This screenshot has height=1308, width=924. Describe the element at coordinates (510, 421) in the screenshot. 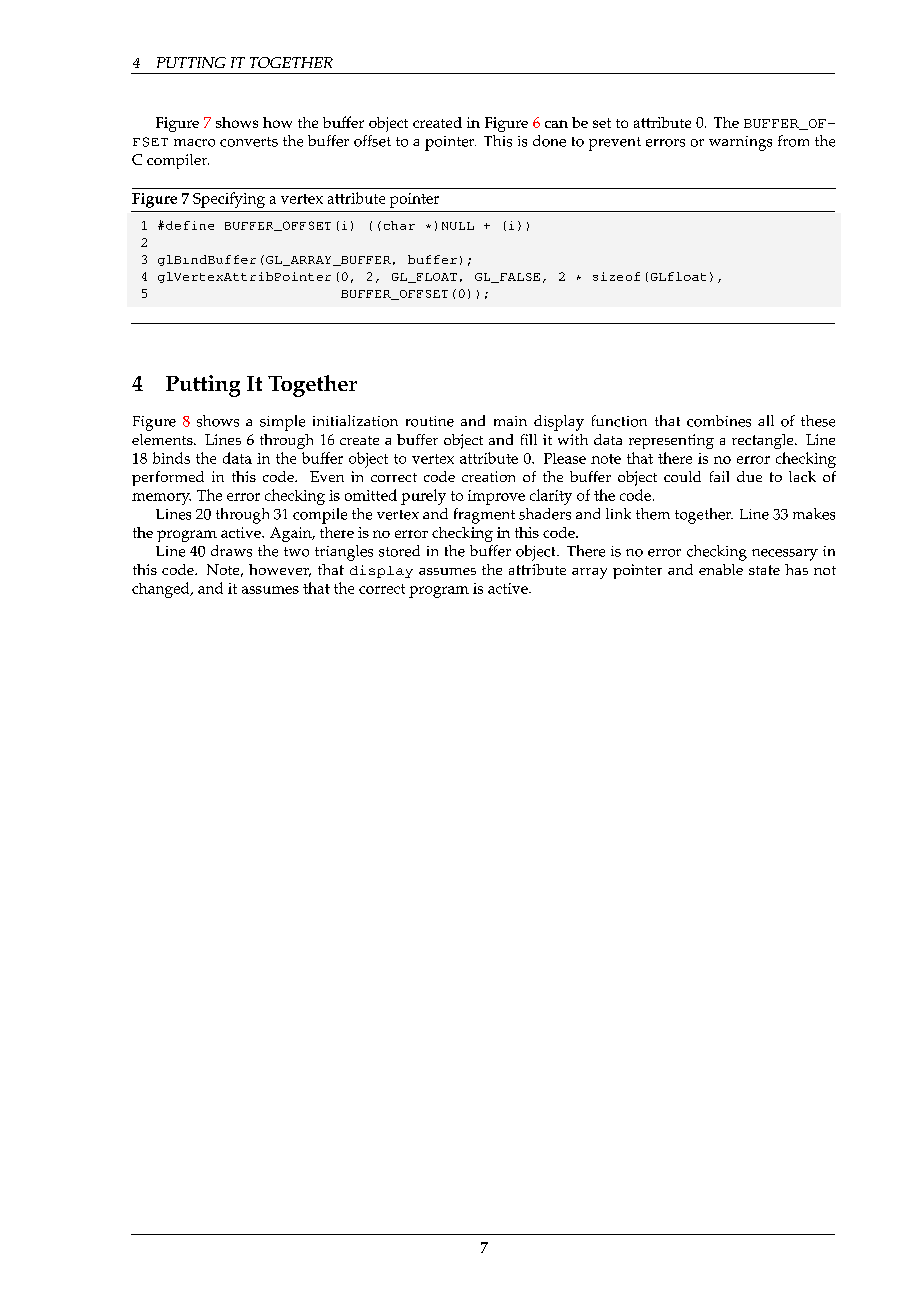

I see `main` at that location.
